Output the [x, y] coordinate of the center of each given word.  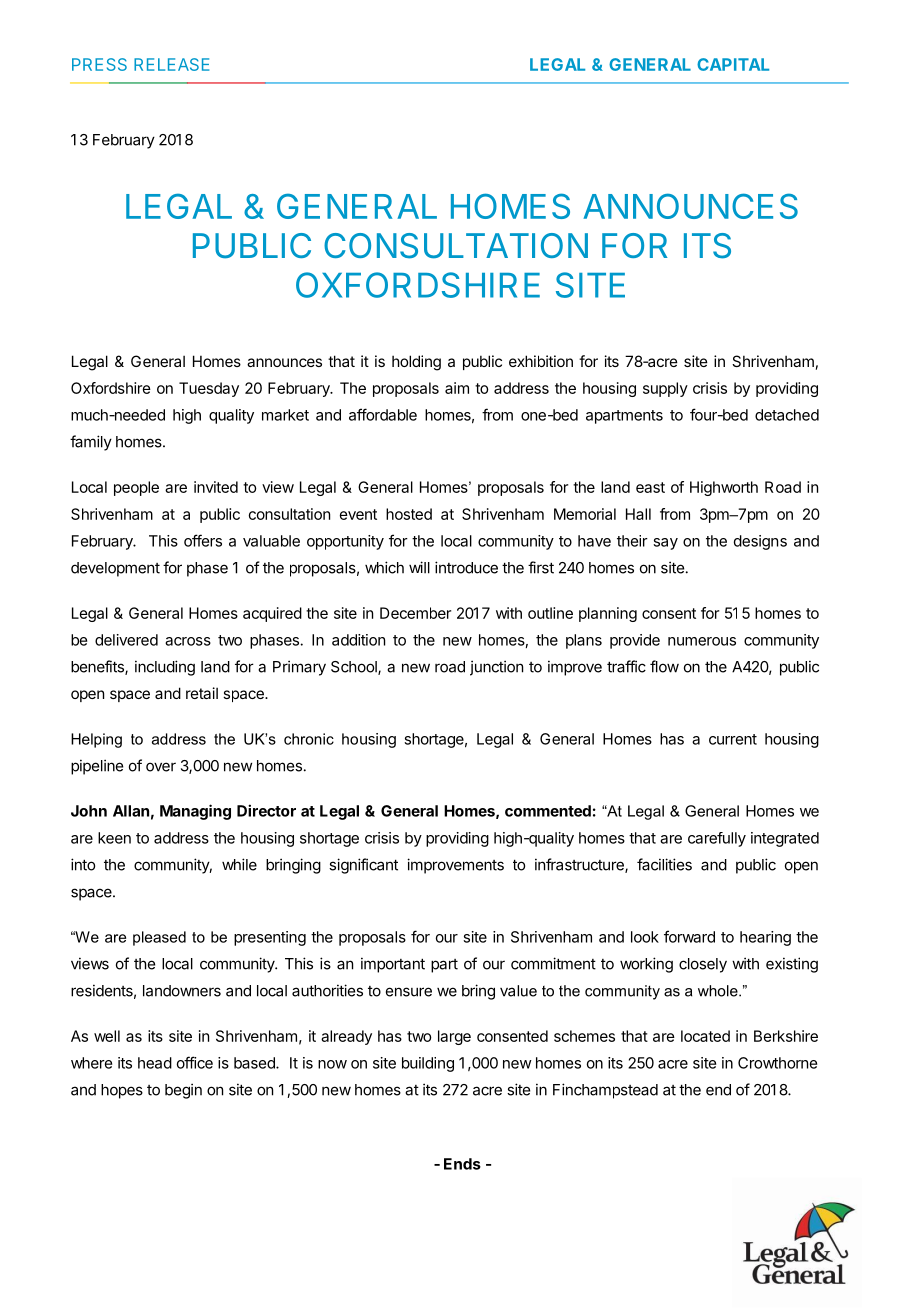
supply [665, 389]
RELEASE [171, 64]
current [733, 739]
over [161, 767]
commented [548, 811]
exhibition [541, 361]
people [136, 488]
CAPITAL [733, 64]
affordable [383, 414]
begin [183, 1091]
